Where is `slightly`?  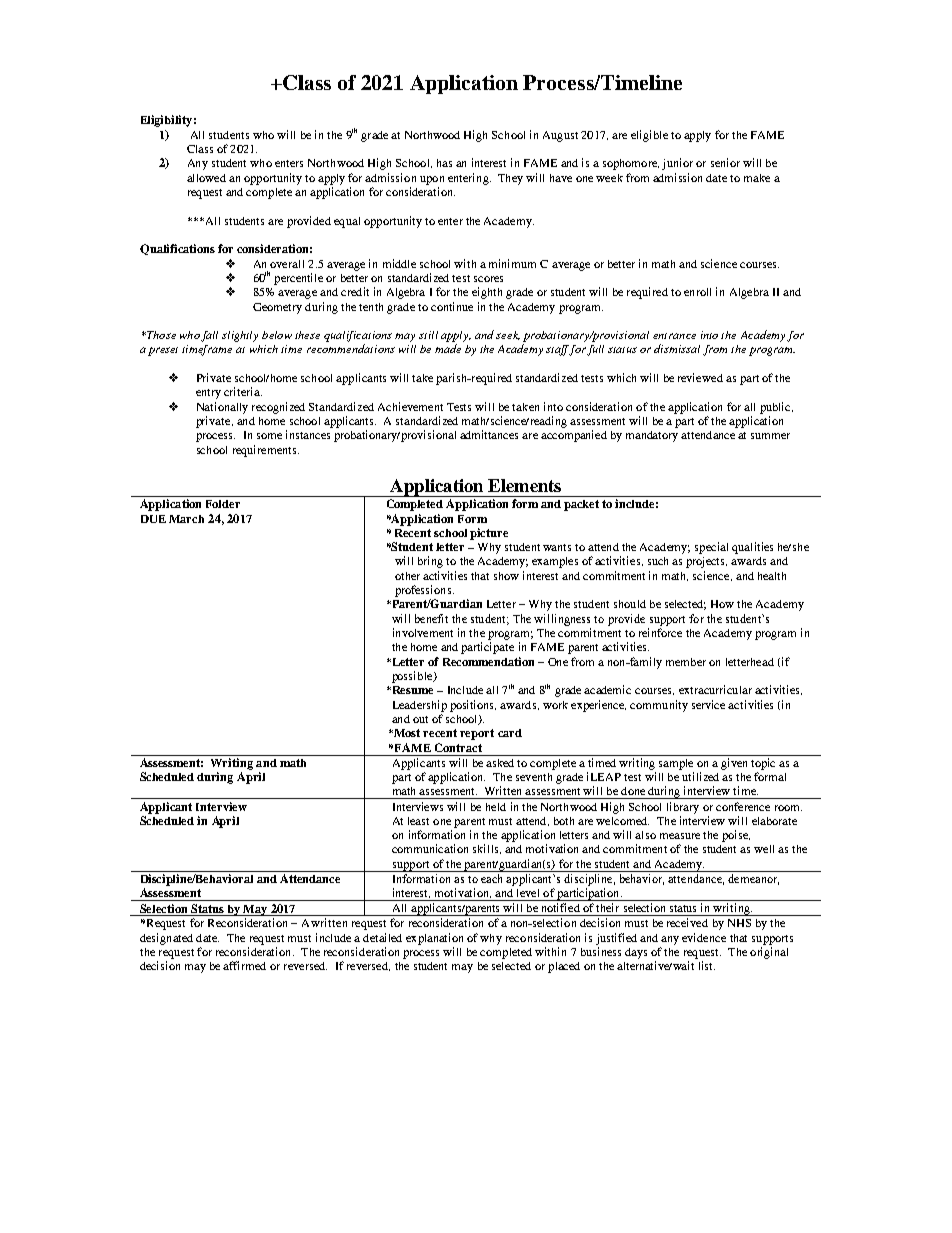 slightly is located at coordinates (240, 336).
